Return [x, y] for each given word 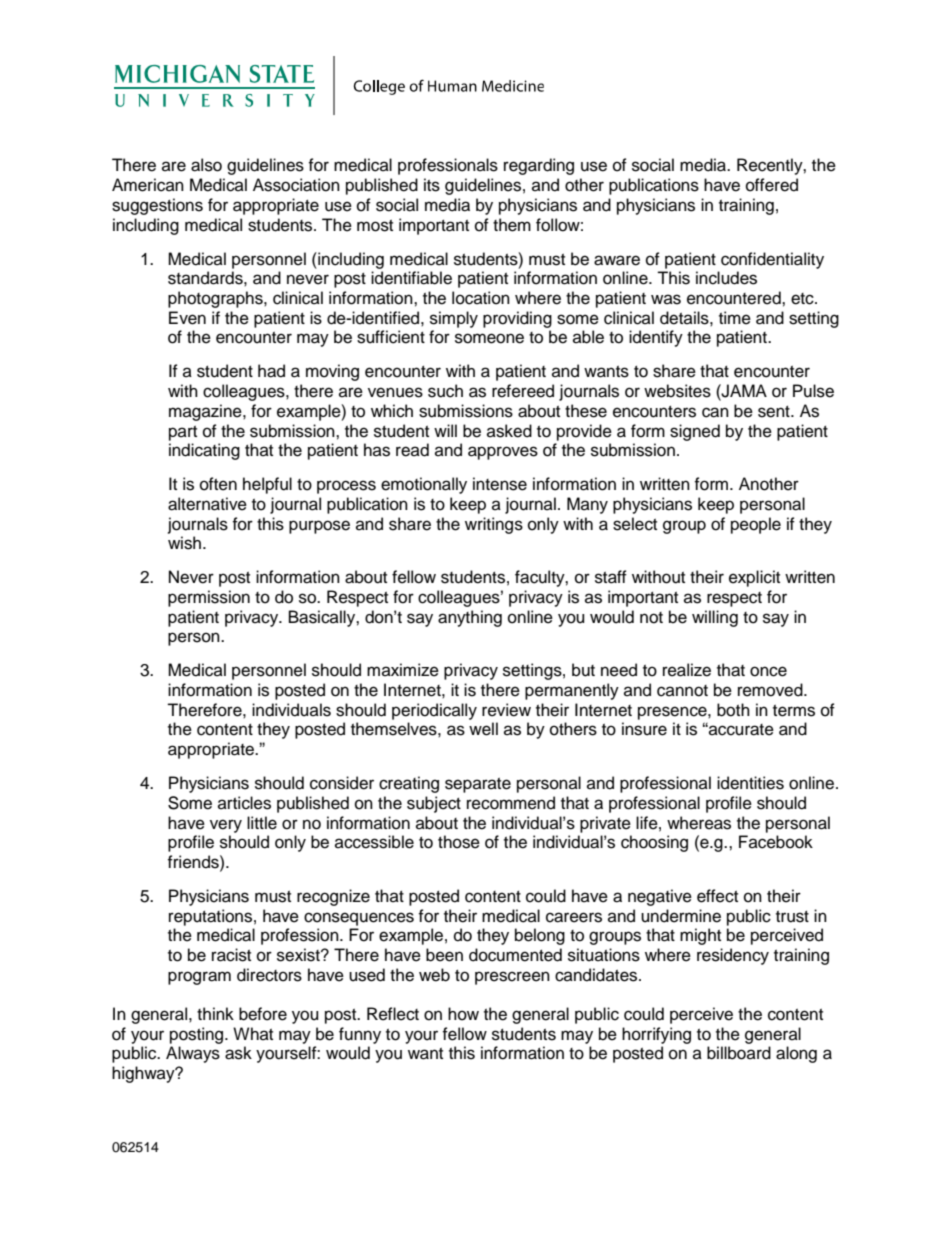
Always [193, 1054]
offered [772, 185]
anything [470, 618]
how [463, 1014]
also [206, 165]
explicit [754, 578]
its [432, 185]
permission [209, 598]
